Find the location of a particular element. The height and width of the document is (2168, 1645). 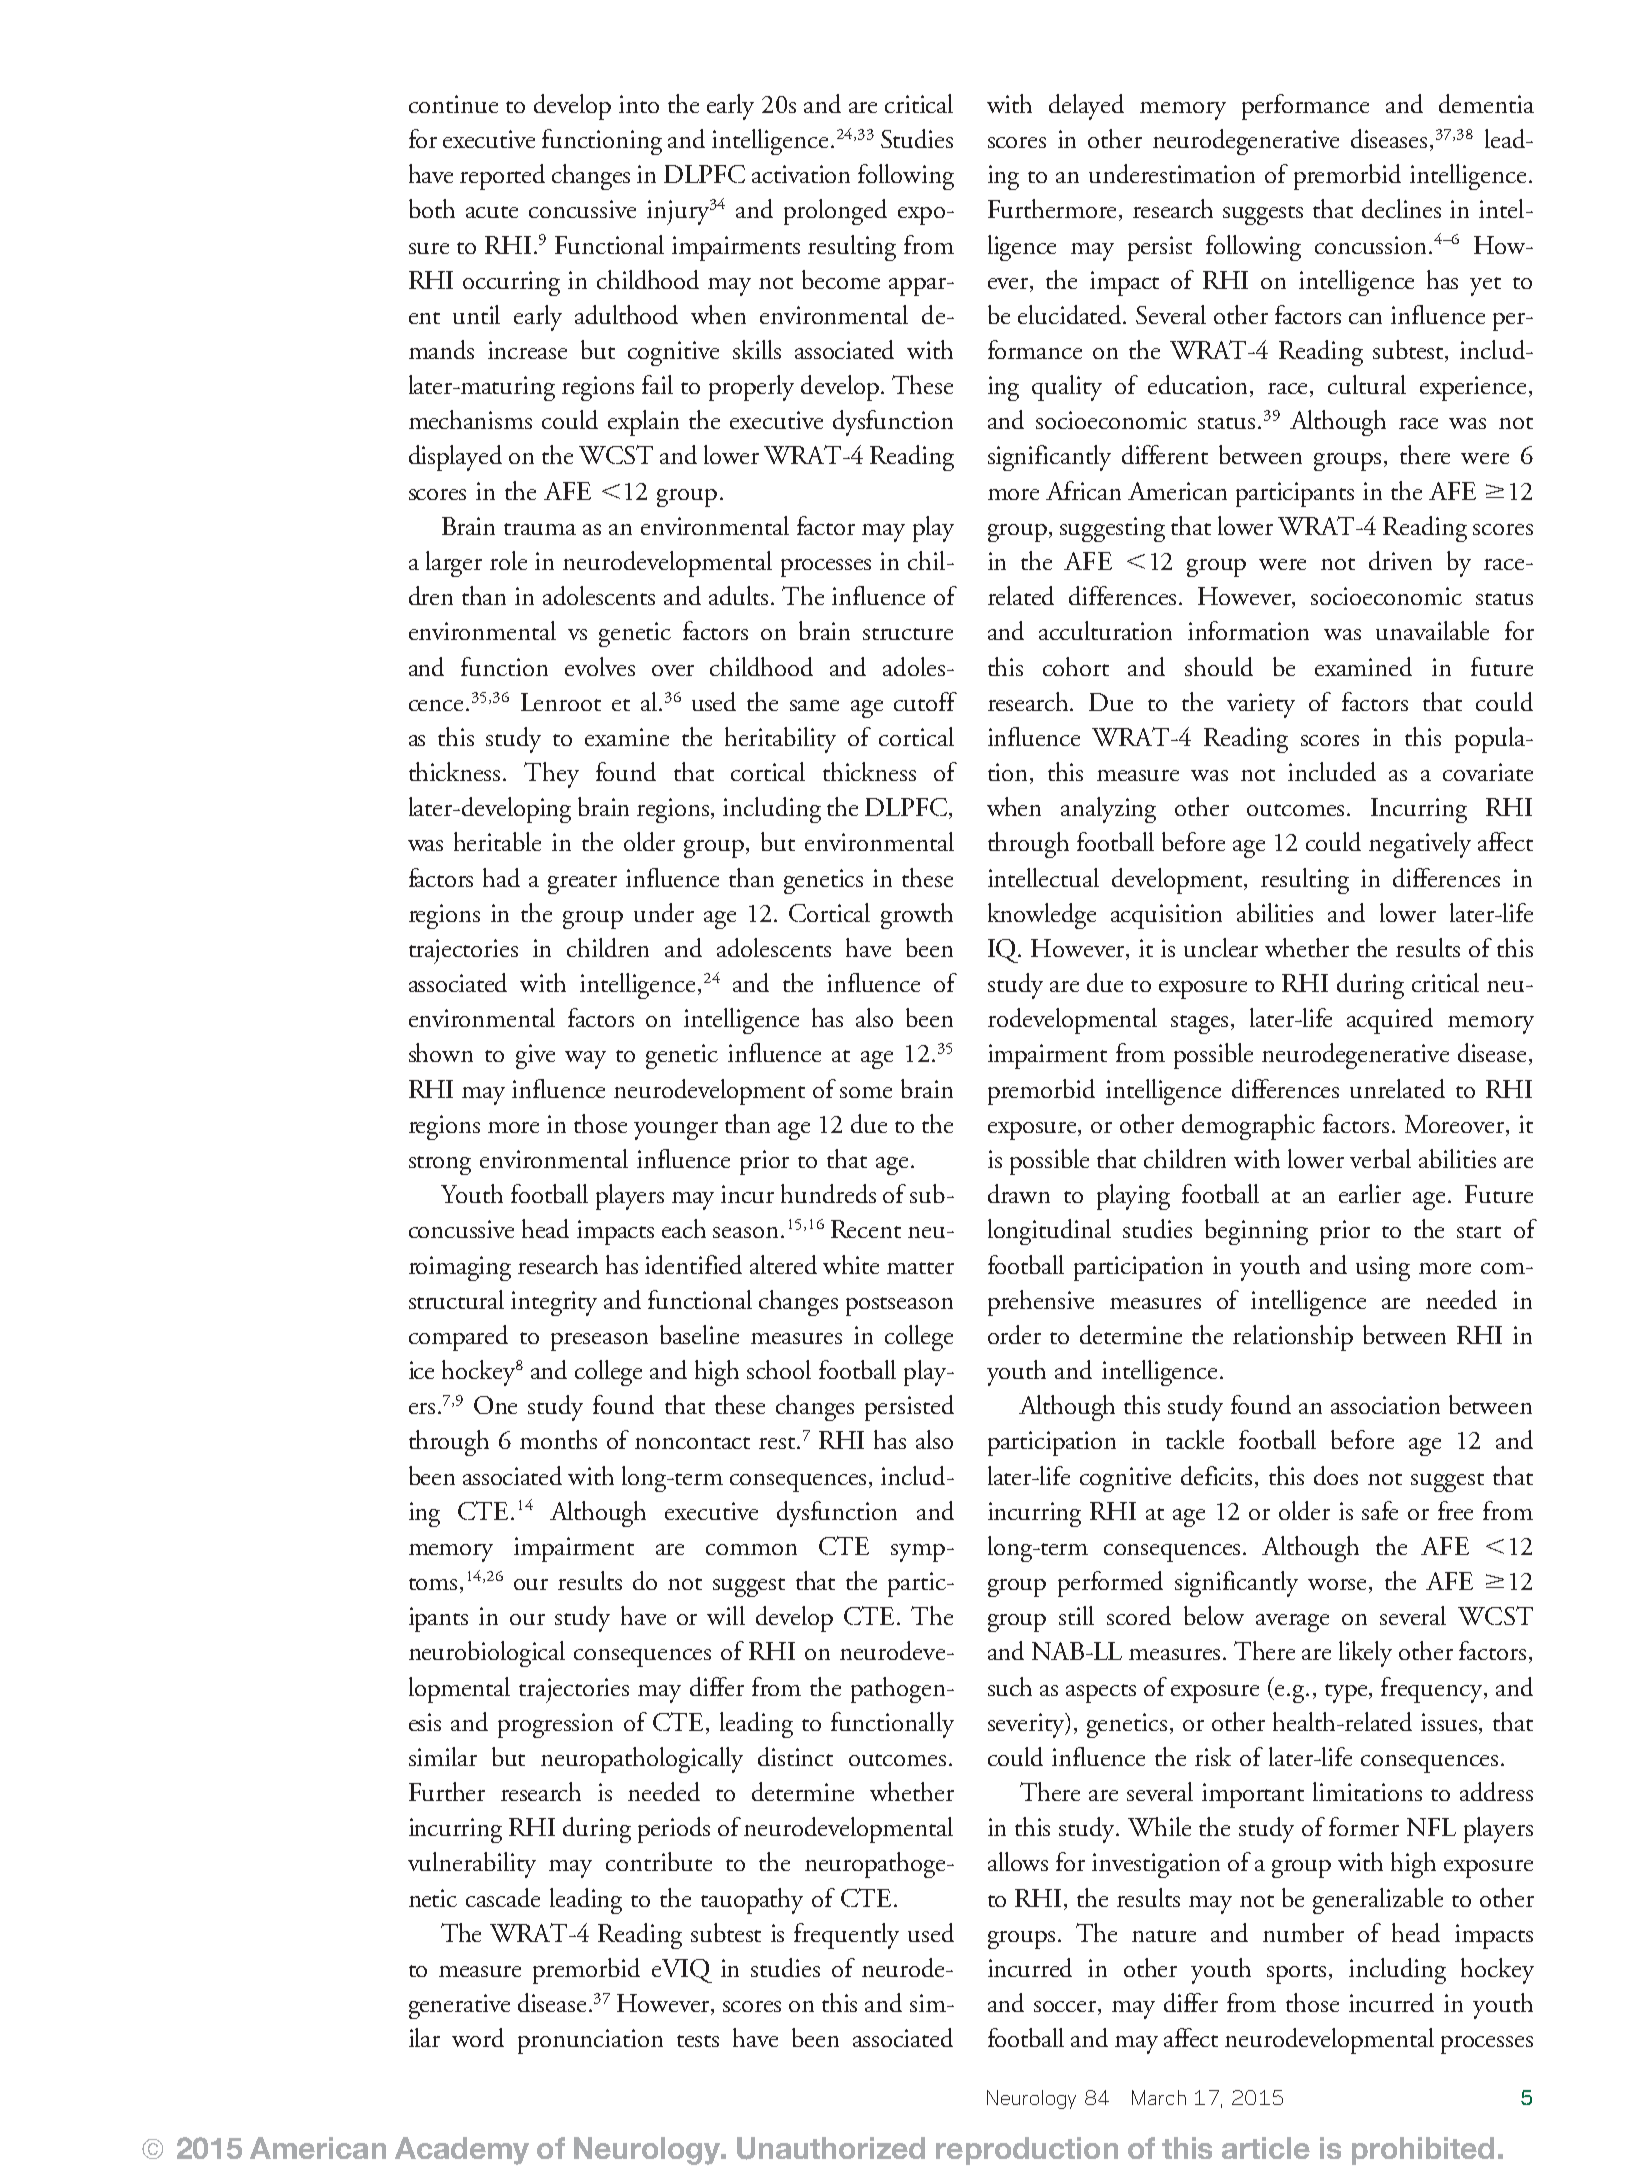

declines is located at coordinates (1401, 208).
